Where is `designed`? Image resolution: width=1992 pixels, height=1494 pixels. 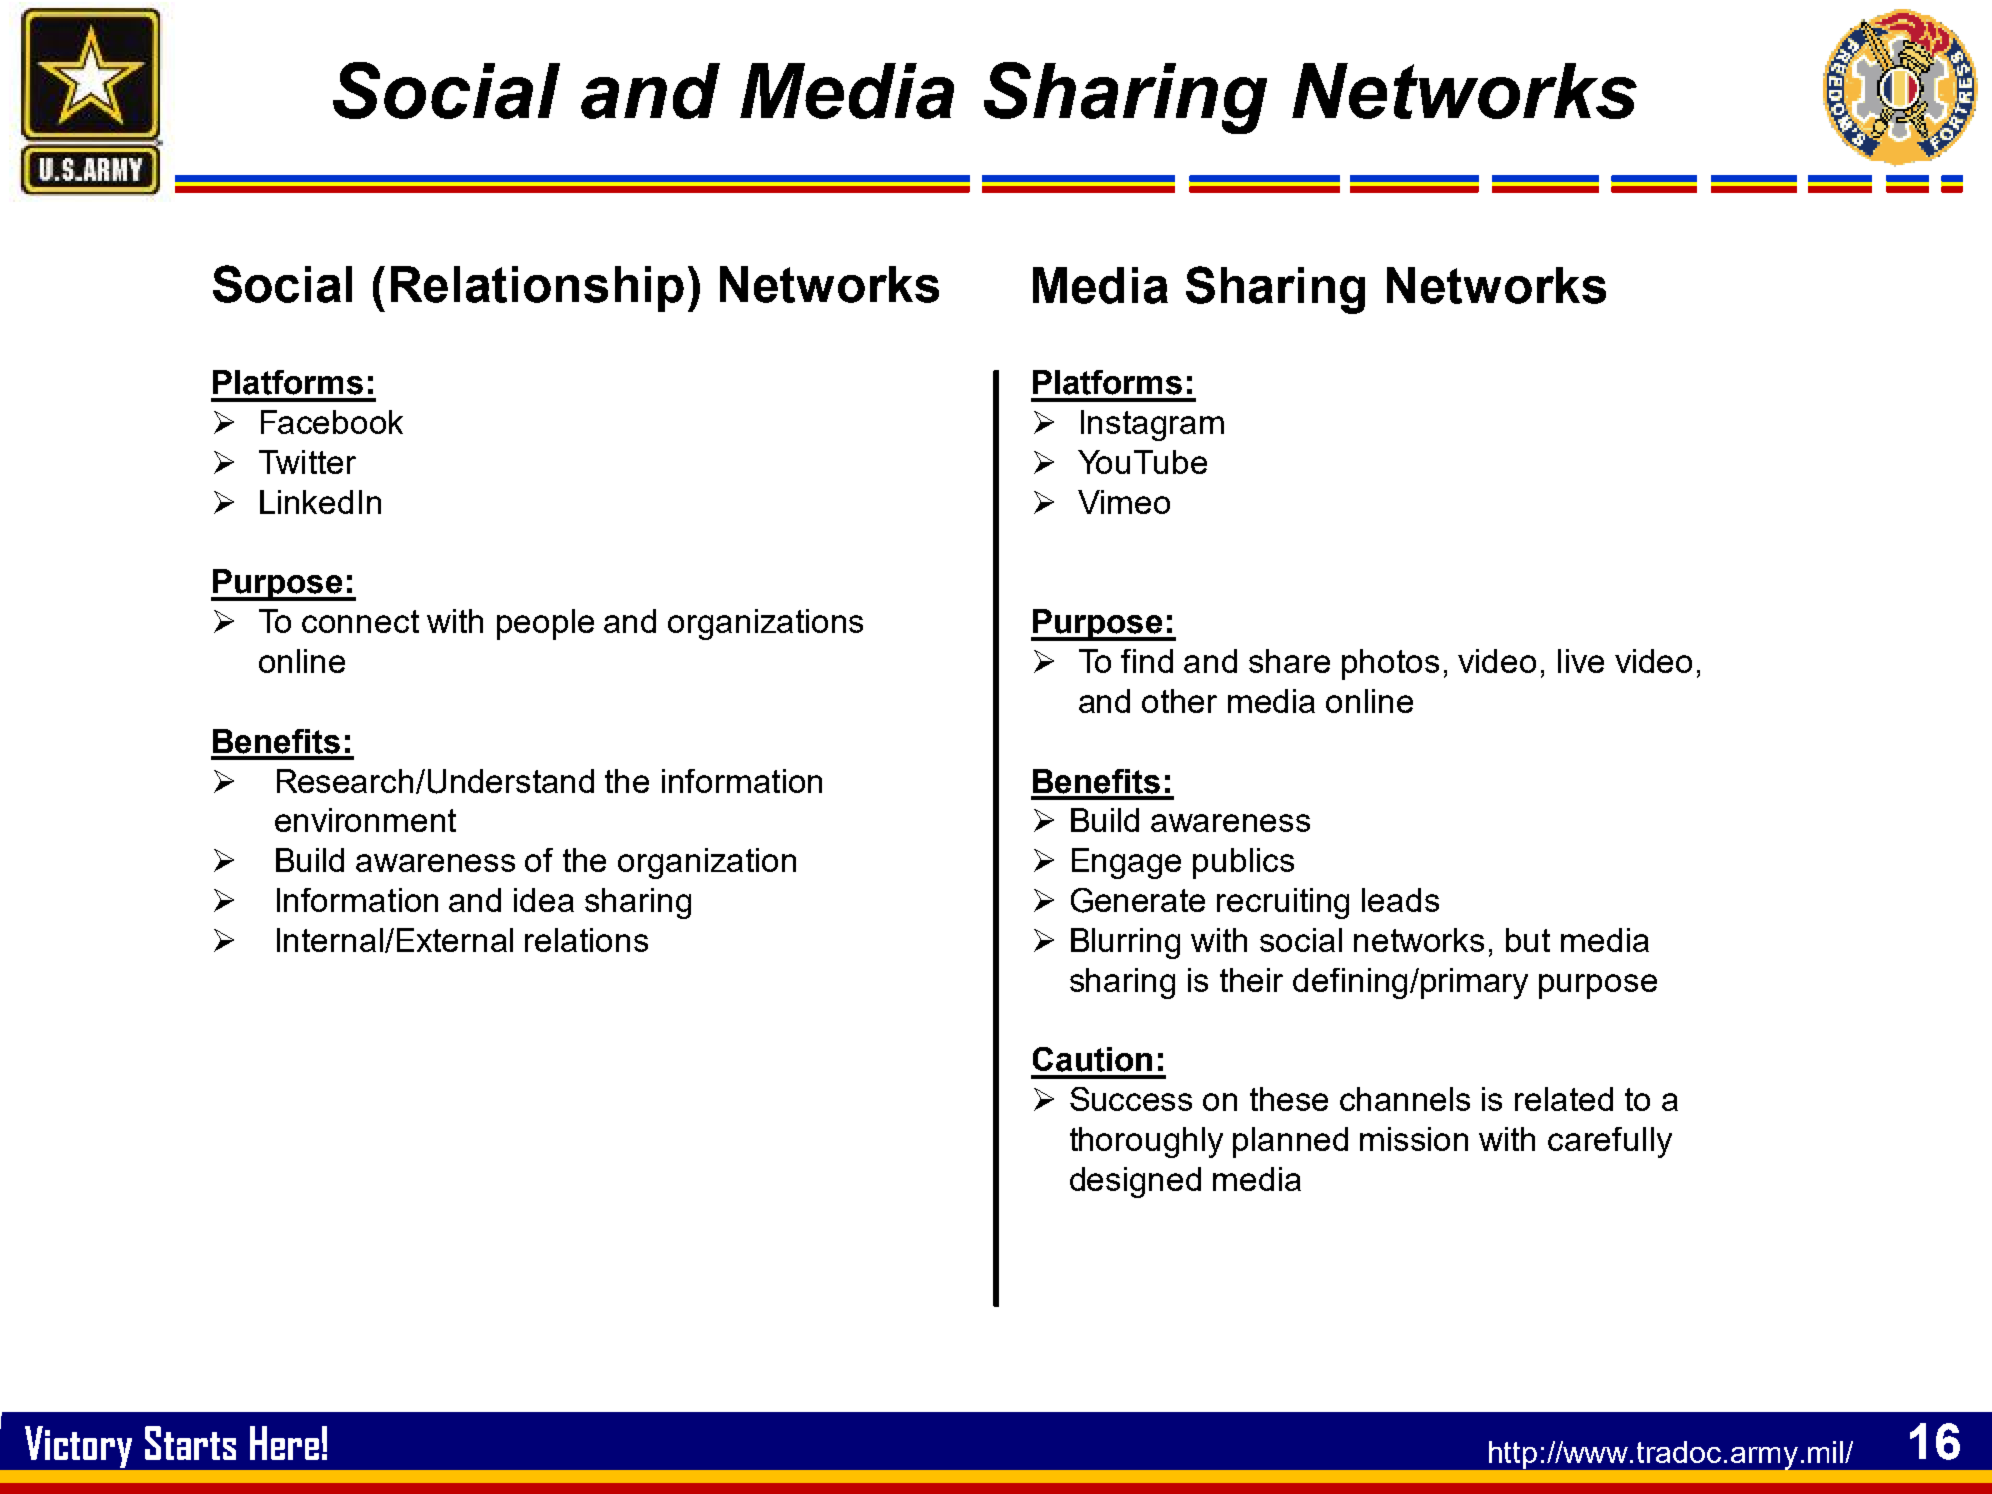
designed is located at coordinates (1135, 1182).
